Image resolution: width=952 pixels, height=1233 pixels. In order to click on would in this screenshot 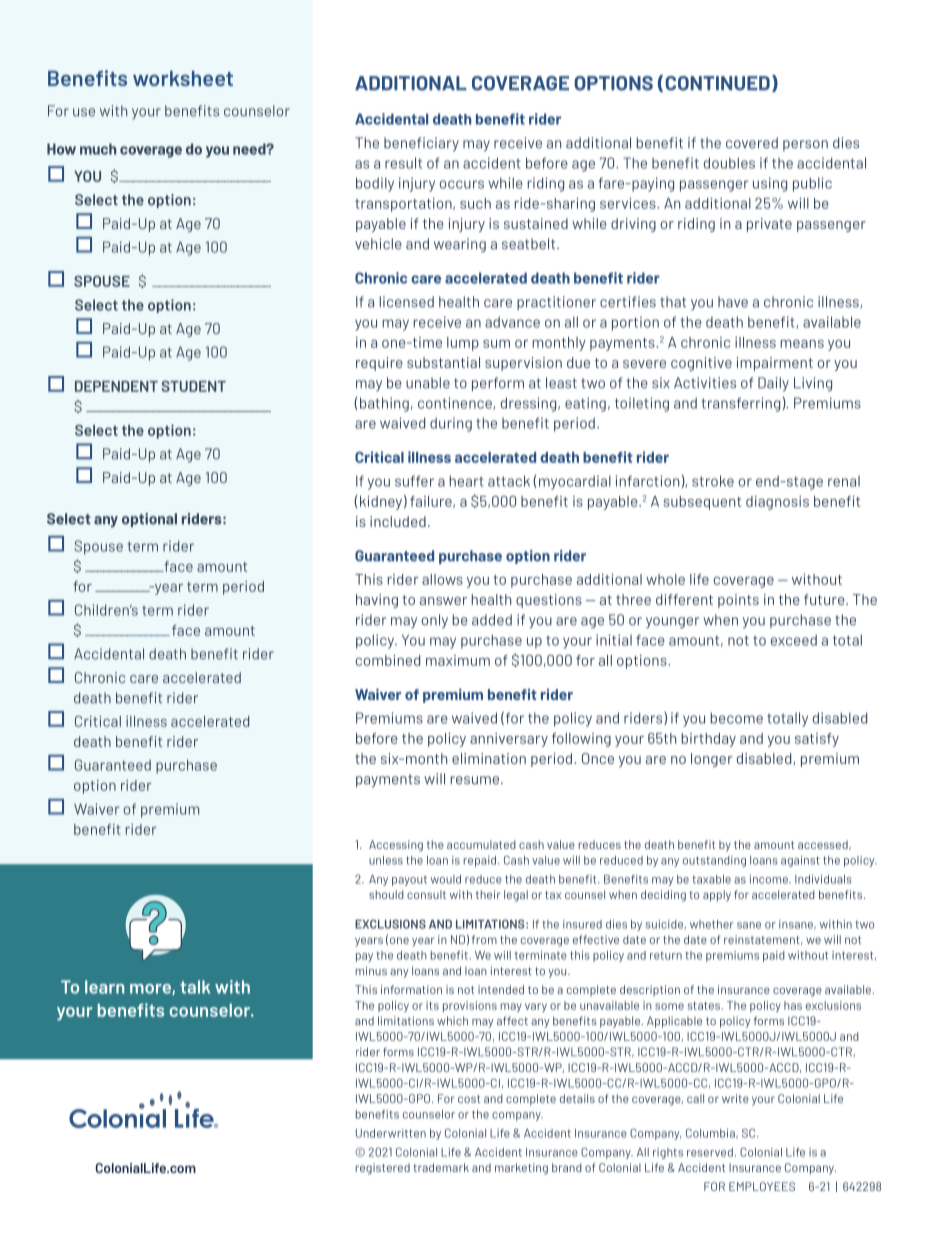, I will do `click(446, 879)`.
